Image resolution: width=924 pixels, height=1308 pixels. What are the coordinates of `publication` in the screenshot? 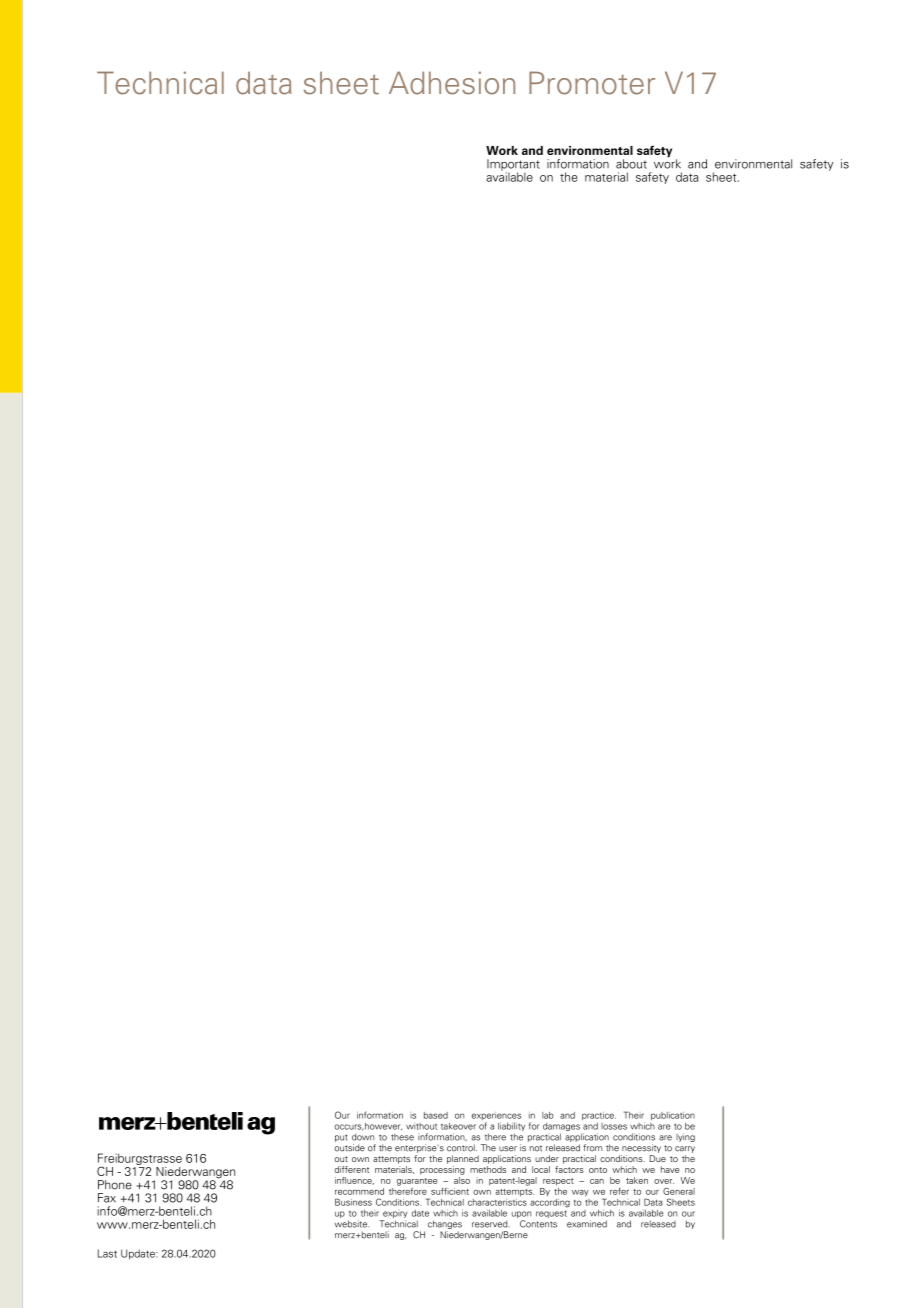 It's located at (673, 1117).
